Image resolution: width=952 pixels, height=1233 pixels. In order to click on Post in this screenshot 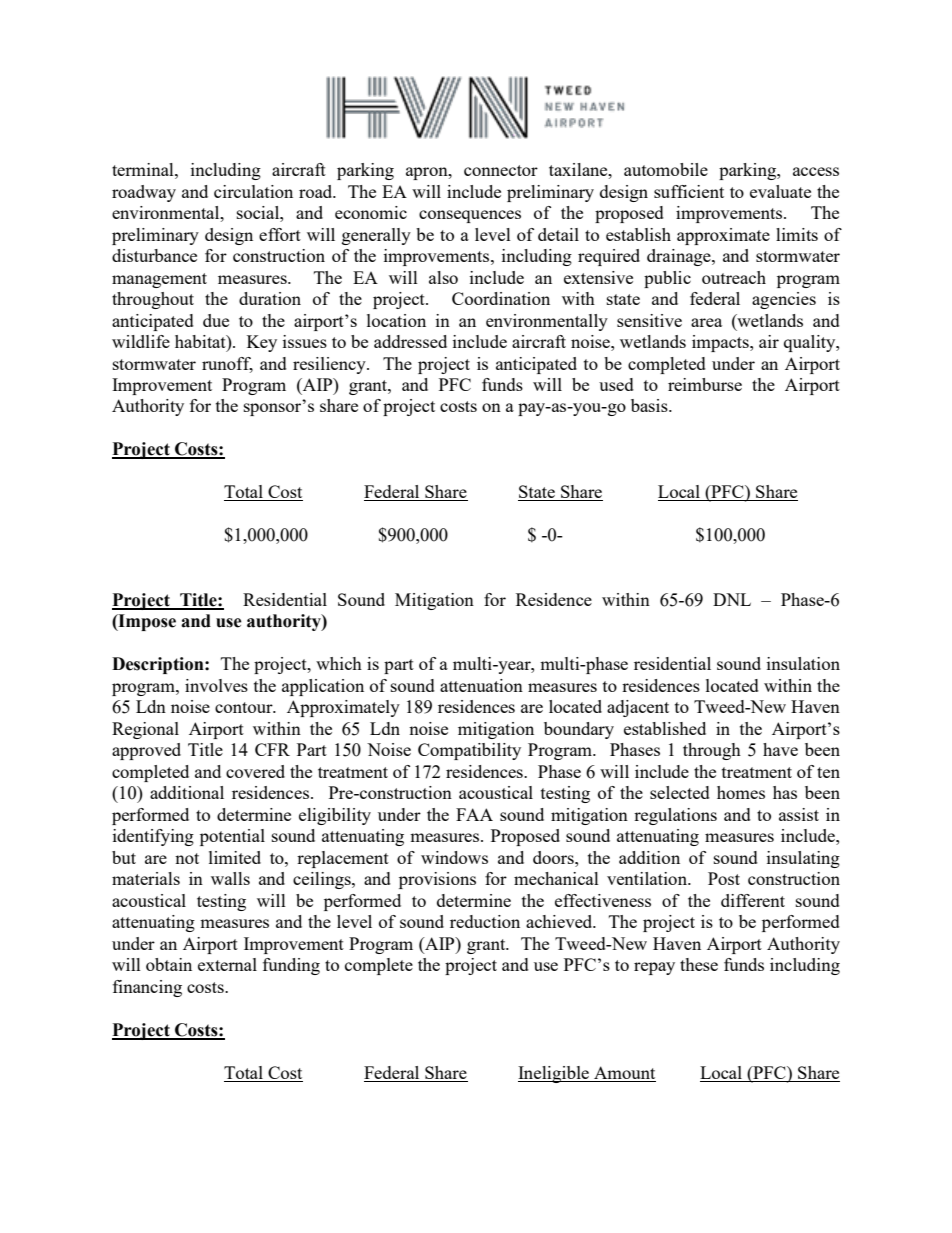, I will do `click(724, 878)`.
